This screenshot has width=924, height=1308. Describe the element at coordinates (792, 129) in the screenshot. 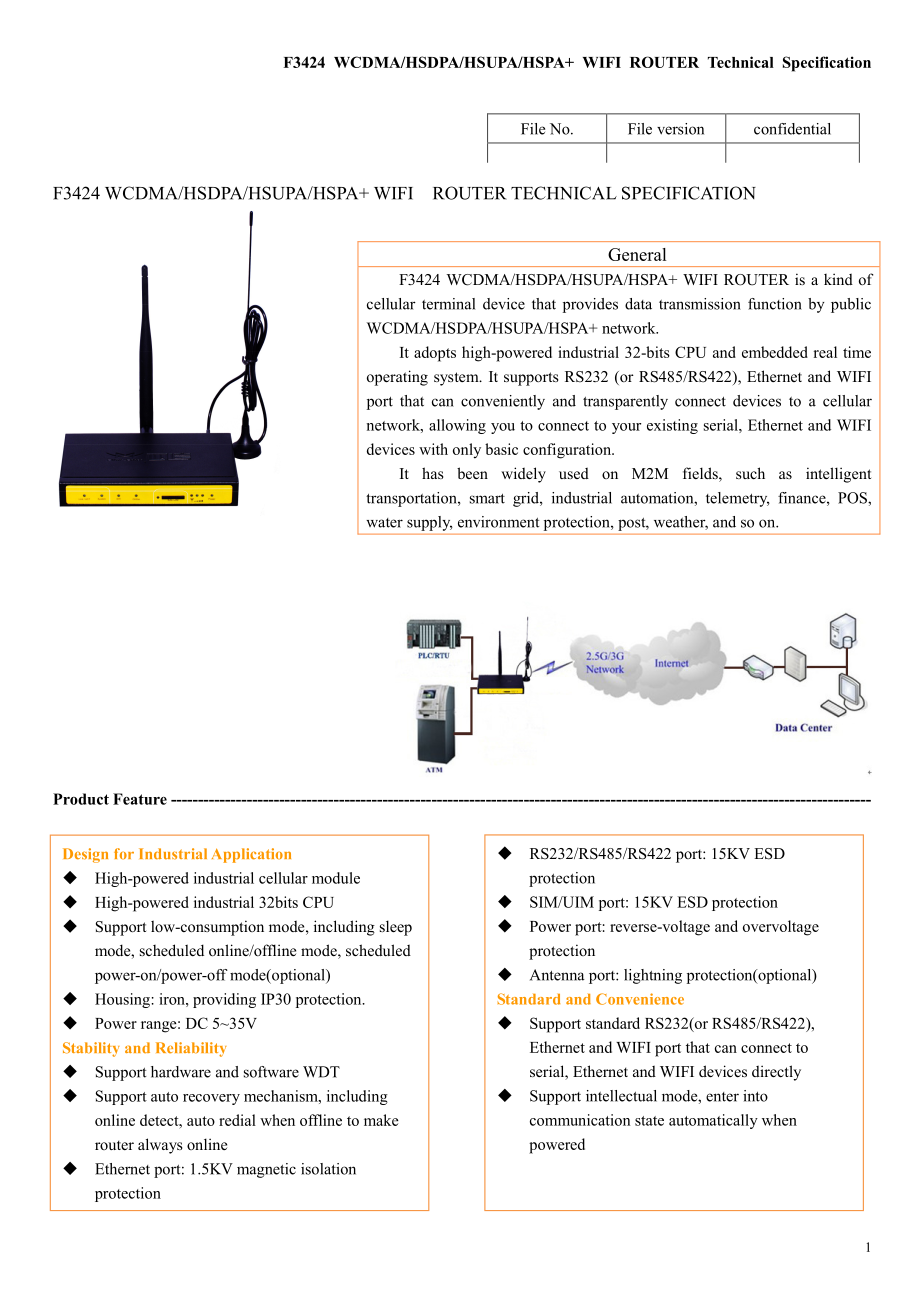

I see `confidential` at that location.
